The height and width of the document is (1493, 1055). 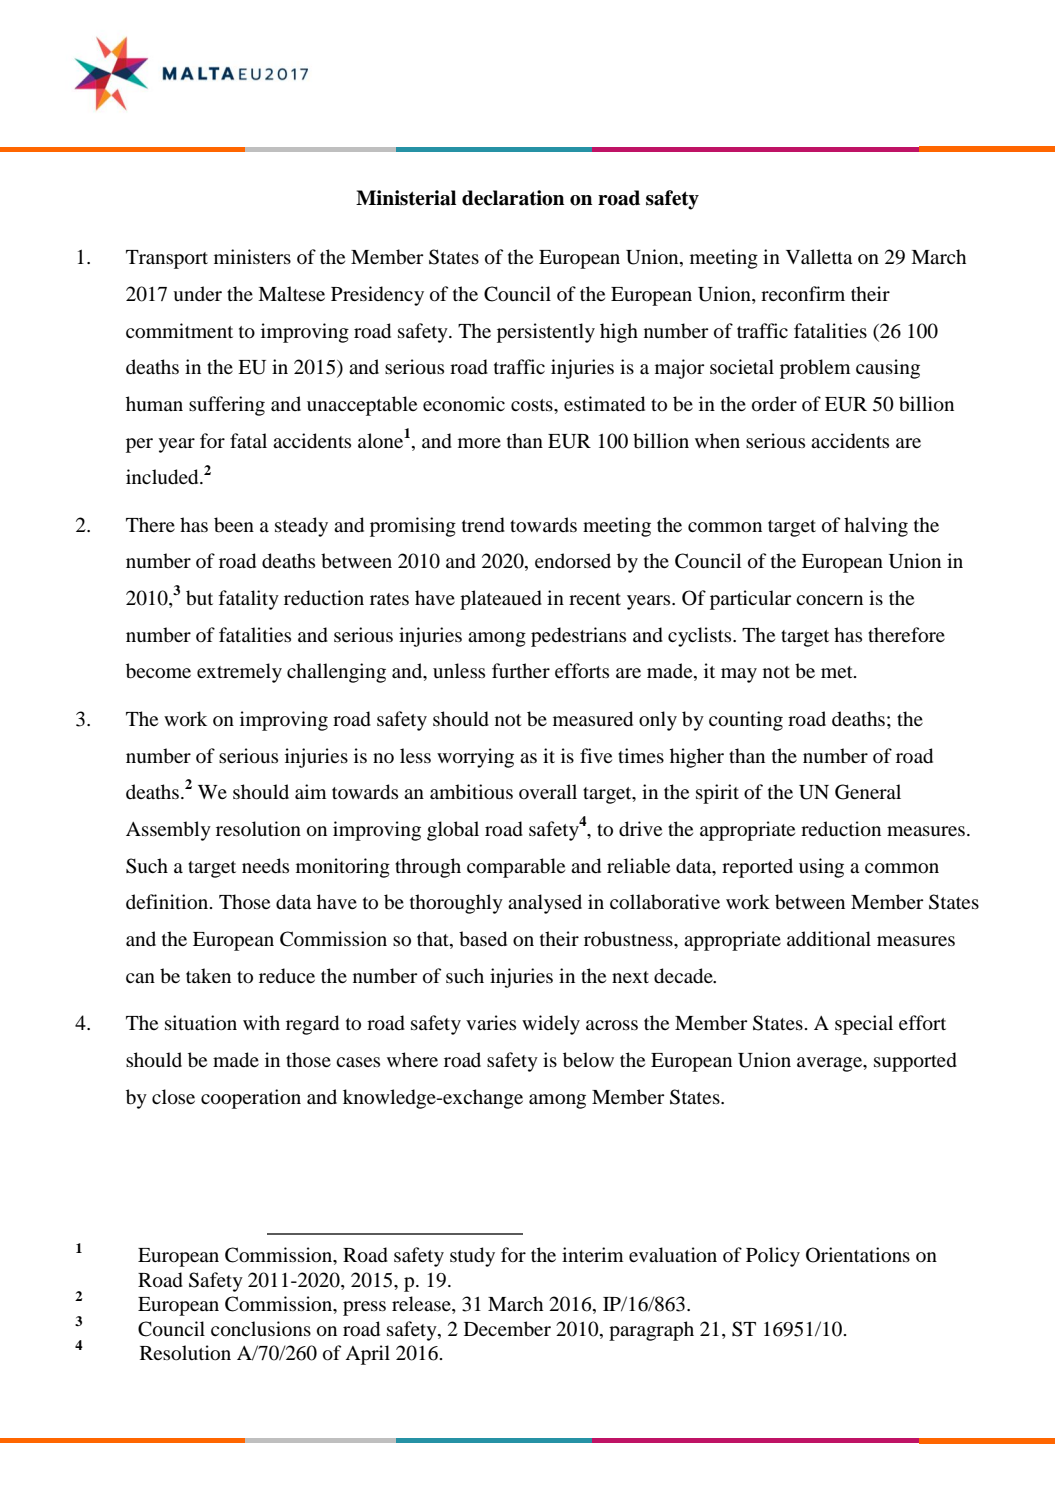 What do you see at coordinates (513, 198) in the document?
I see `declaration` at bounding box center [513, 198].
